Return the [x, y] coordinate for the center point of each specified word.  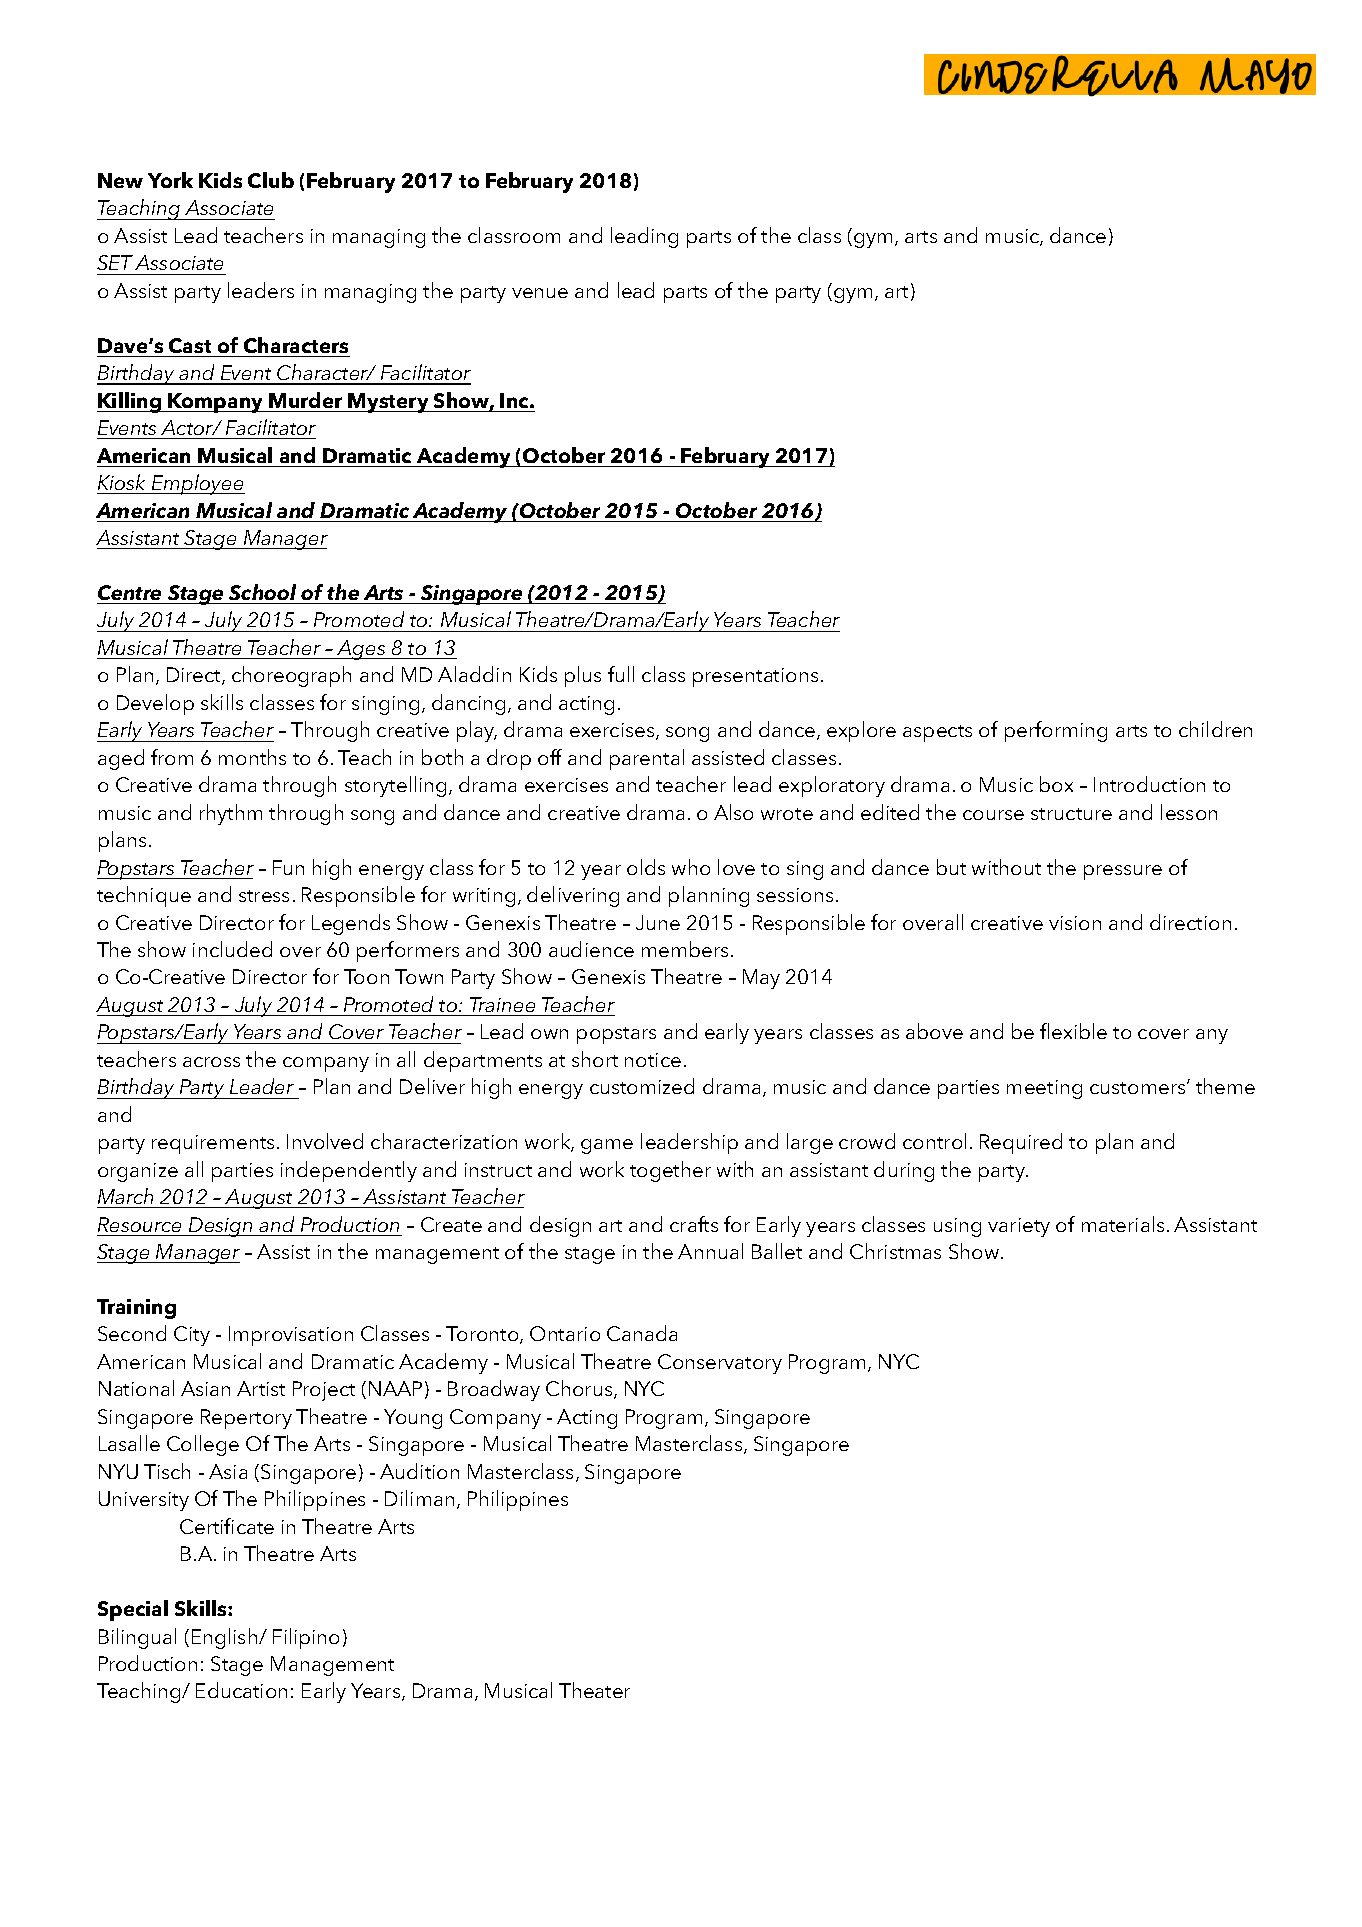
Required [1021, 1143]
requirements [213, 1144]
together [670, 1171]
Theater [594, 1690]
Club [271, 180]
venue [540, 293]
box [1056, 784]
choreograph [291, 676]
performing [1056, 731]
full [621, 674]
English [226, 1638]
